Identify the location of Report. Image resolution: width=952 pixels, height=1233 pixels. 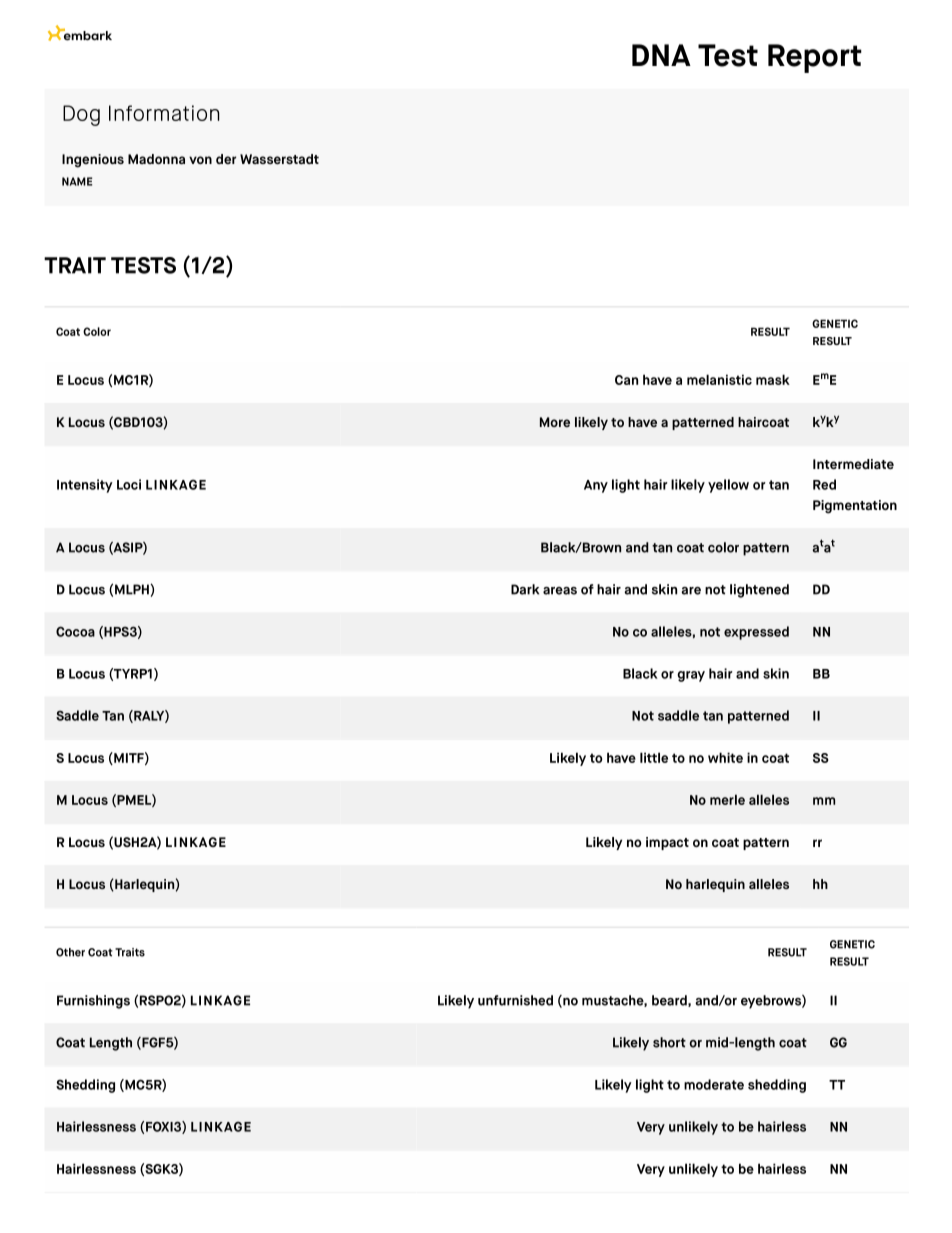
(815, 58).
